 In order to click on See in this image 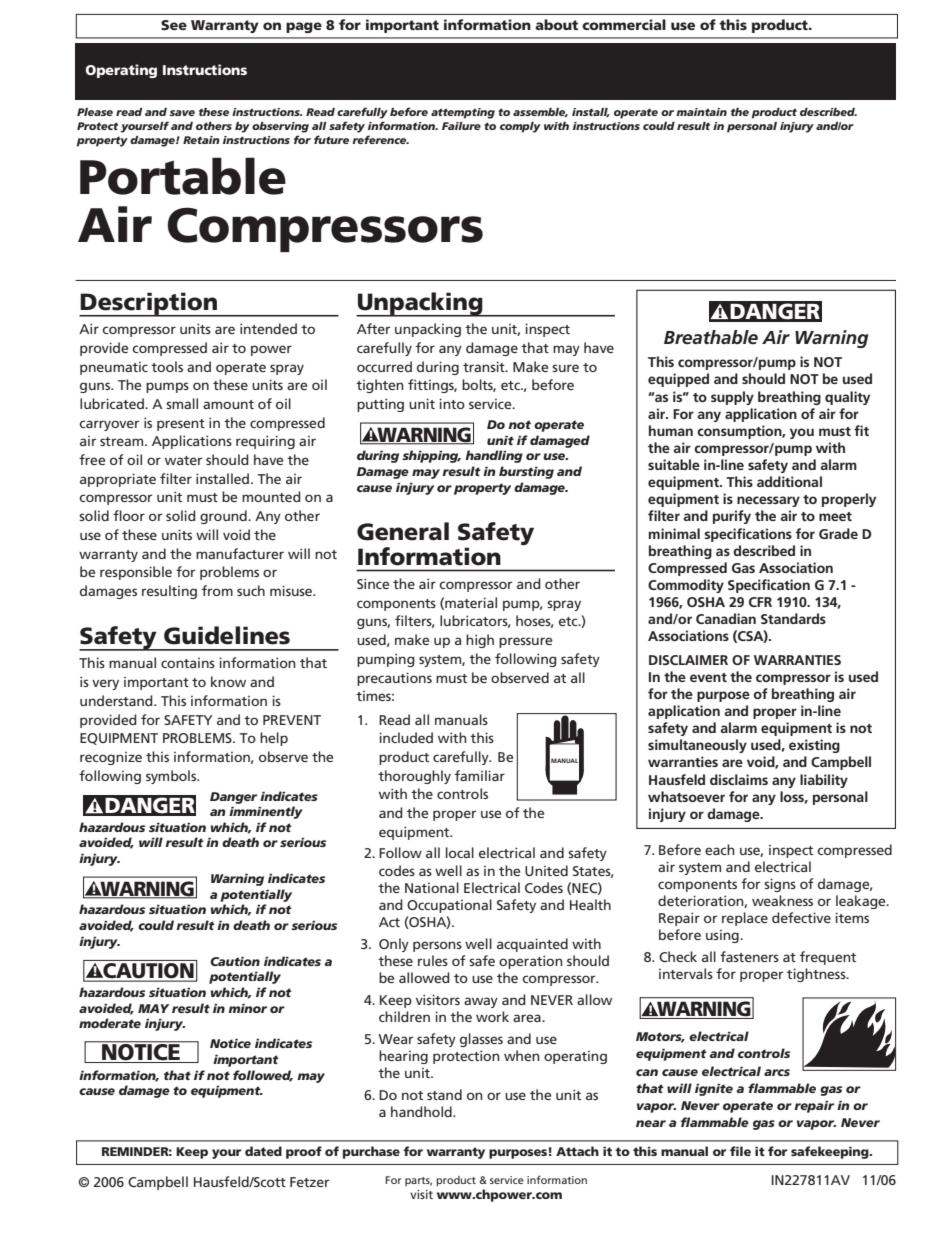, I will do `click(174, 25)`.
